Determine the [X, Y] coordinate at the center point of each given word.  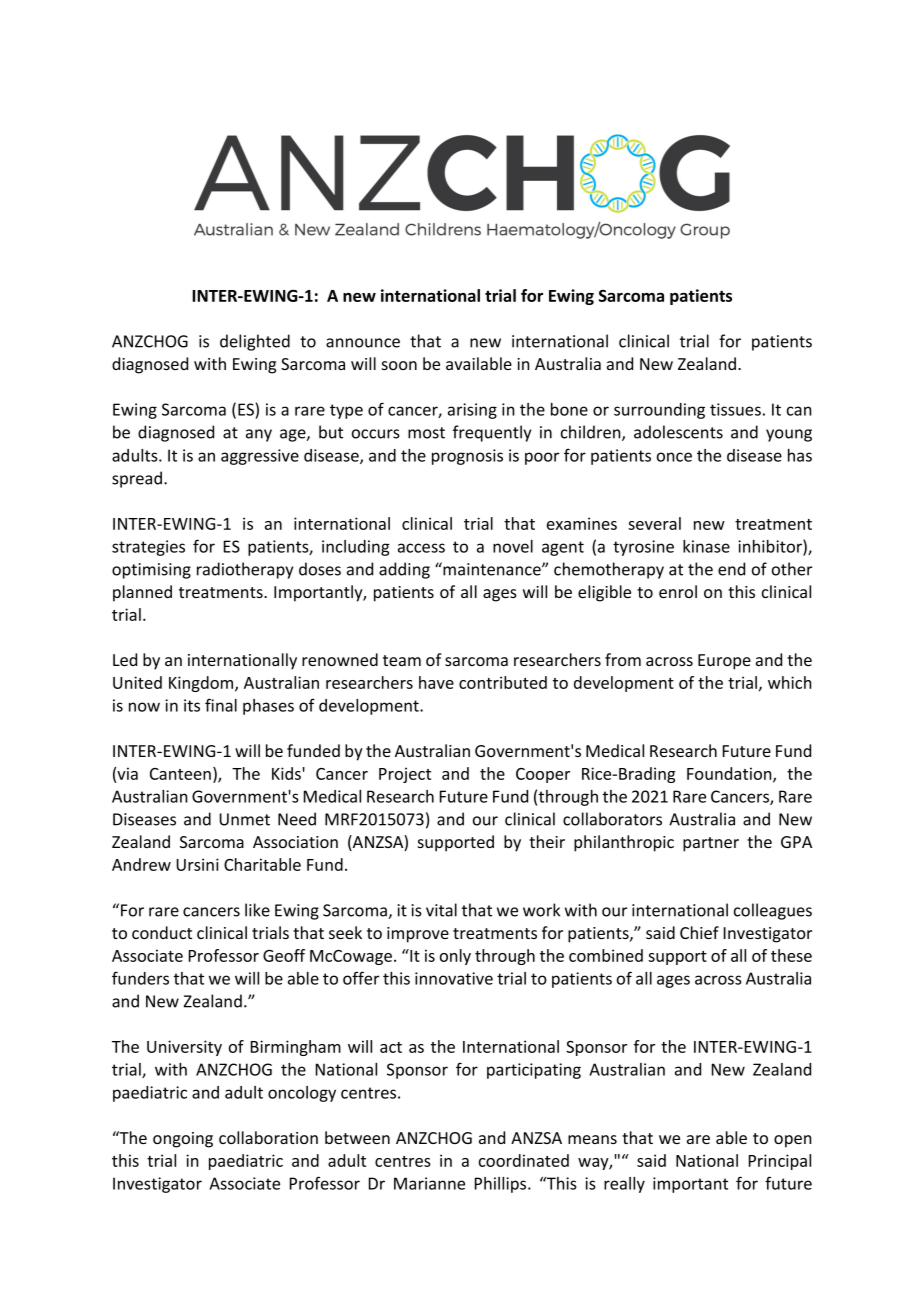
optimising [151, 571]
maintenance [492, 569]
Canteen [180, 774]
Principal [780, 1162]
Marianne [429, 1183]
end [731, 569]
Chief [699, 932]
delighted [255, 342]
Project [405, 775]
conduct [162, 932]
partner [711, 844]
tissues [735, 409]
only [455, 957]
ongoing [183, 1140]
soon [399, 365]
